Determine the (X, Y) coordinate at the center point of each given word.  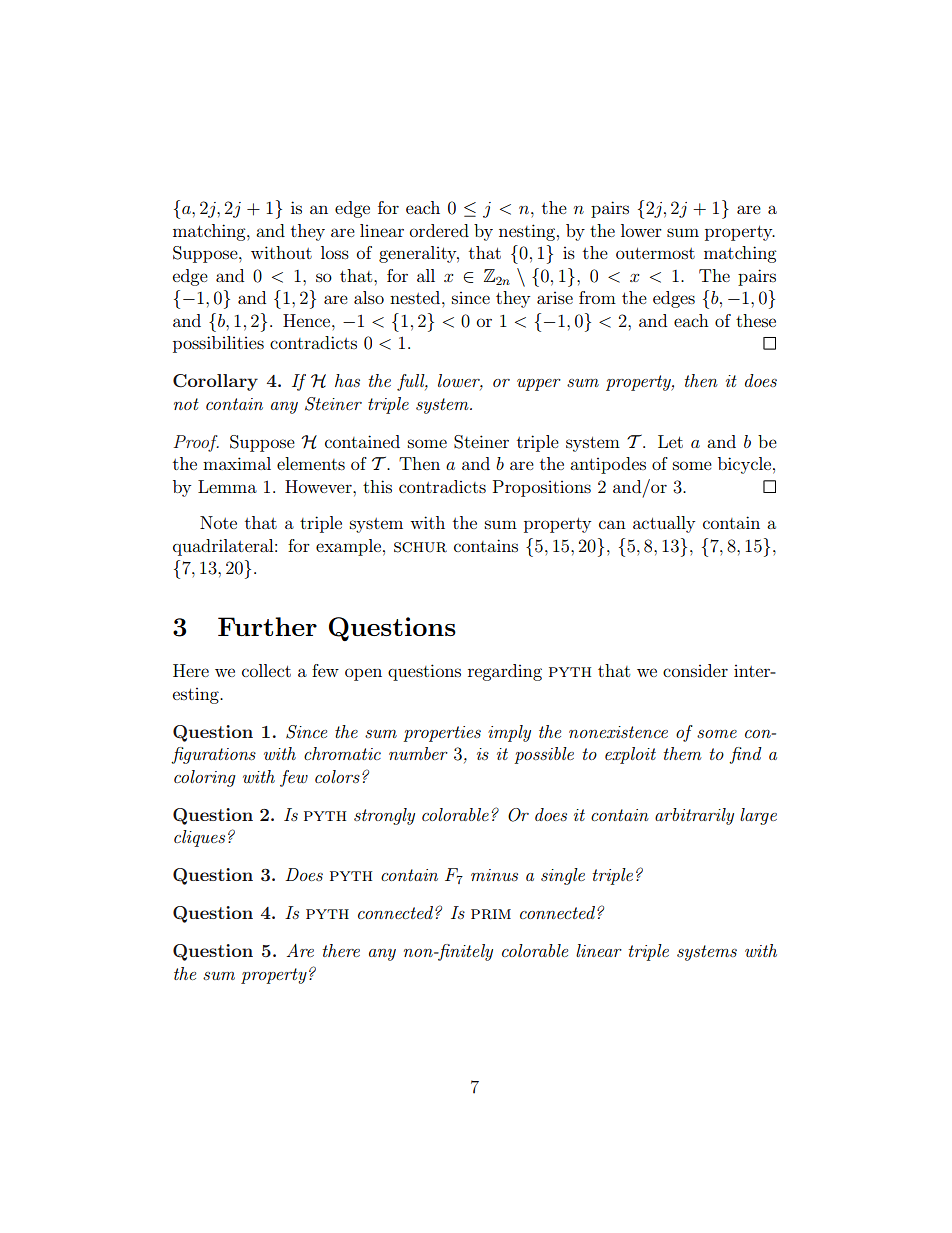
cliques (199, 838)
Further (267, 626)
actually (664, 524)
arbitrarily (694, 816)
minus (494, 875)
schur (420, 547)
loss (335, 252)
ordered (439, 230)
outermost (655, 253)
